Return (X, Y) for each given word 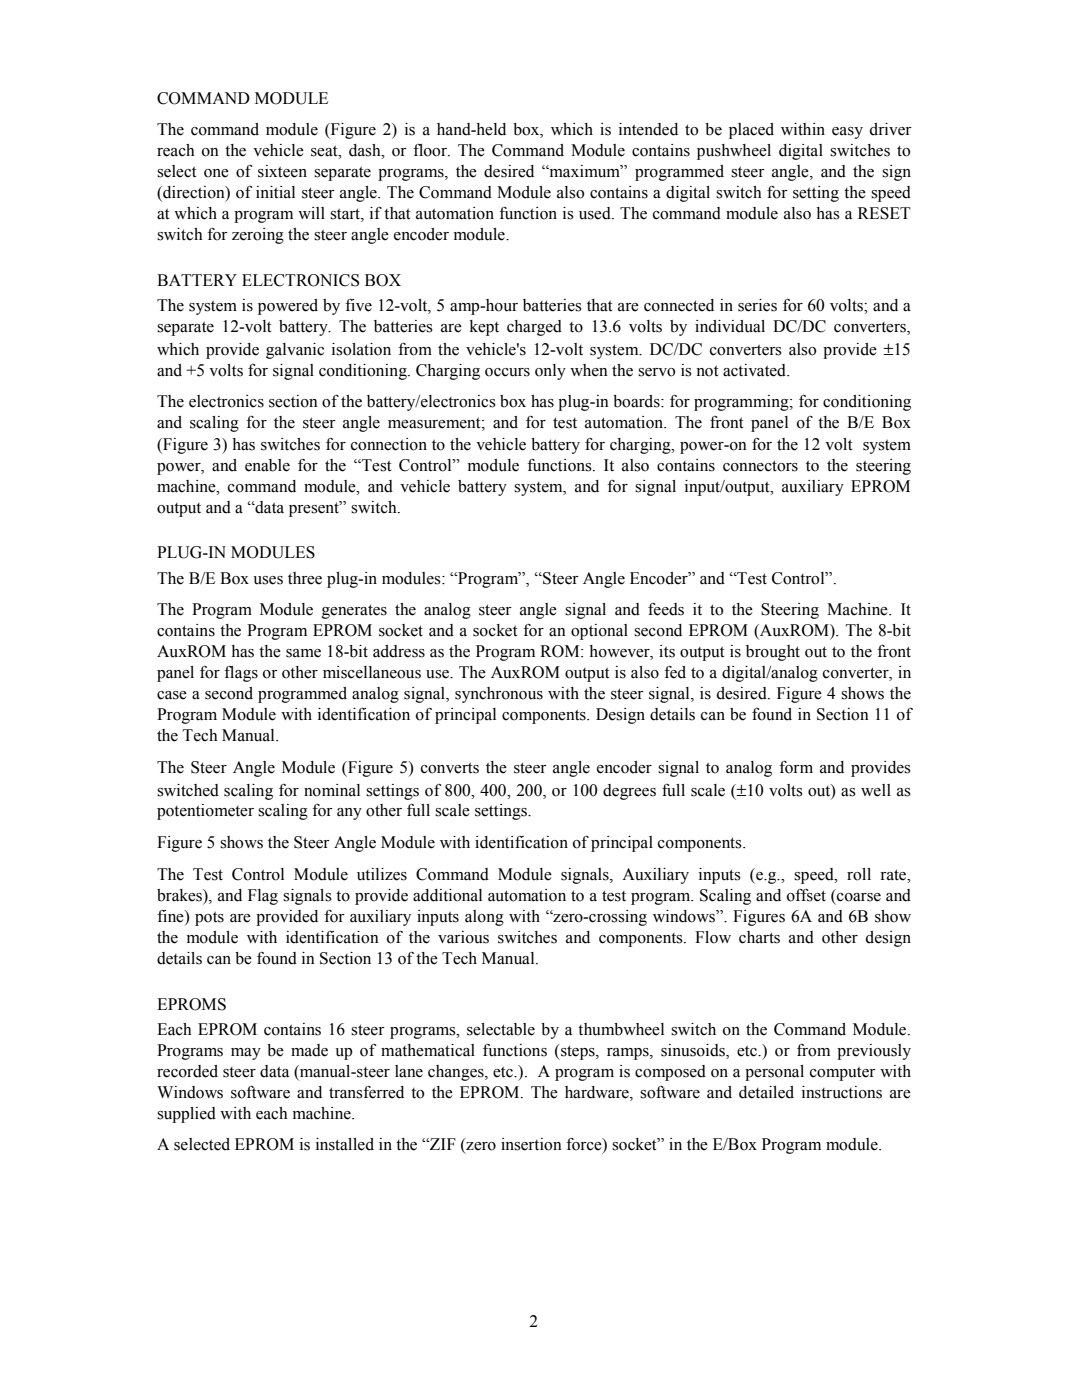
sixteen (282, 171)
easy (847, 133)
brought (773, 653)
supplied (186, 1115)
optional (599, 632)
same (303, 653)
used (596, 213)
